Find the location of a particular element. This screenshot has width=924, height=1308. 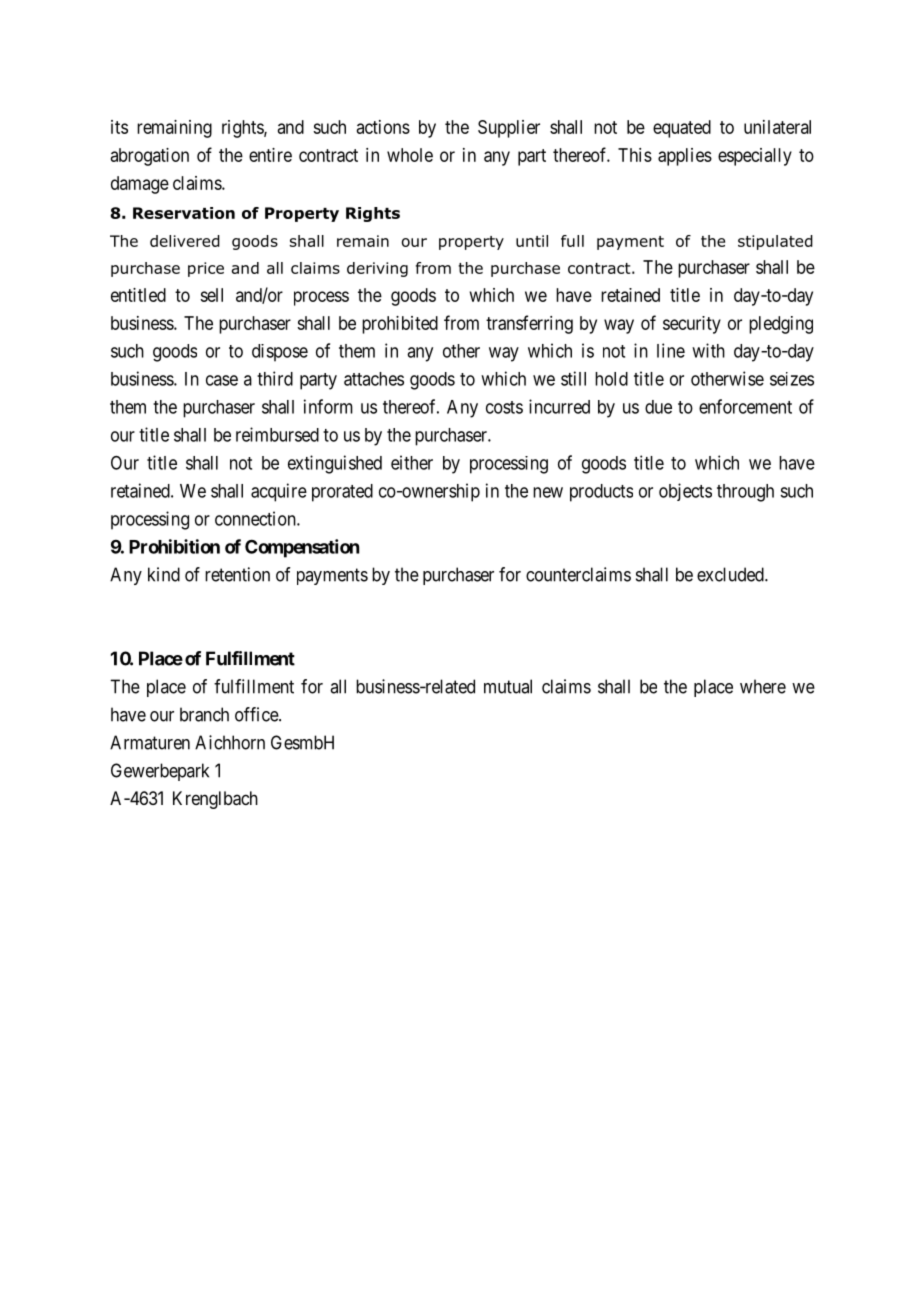

abrogation is located at coordinates (150, 157).
